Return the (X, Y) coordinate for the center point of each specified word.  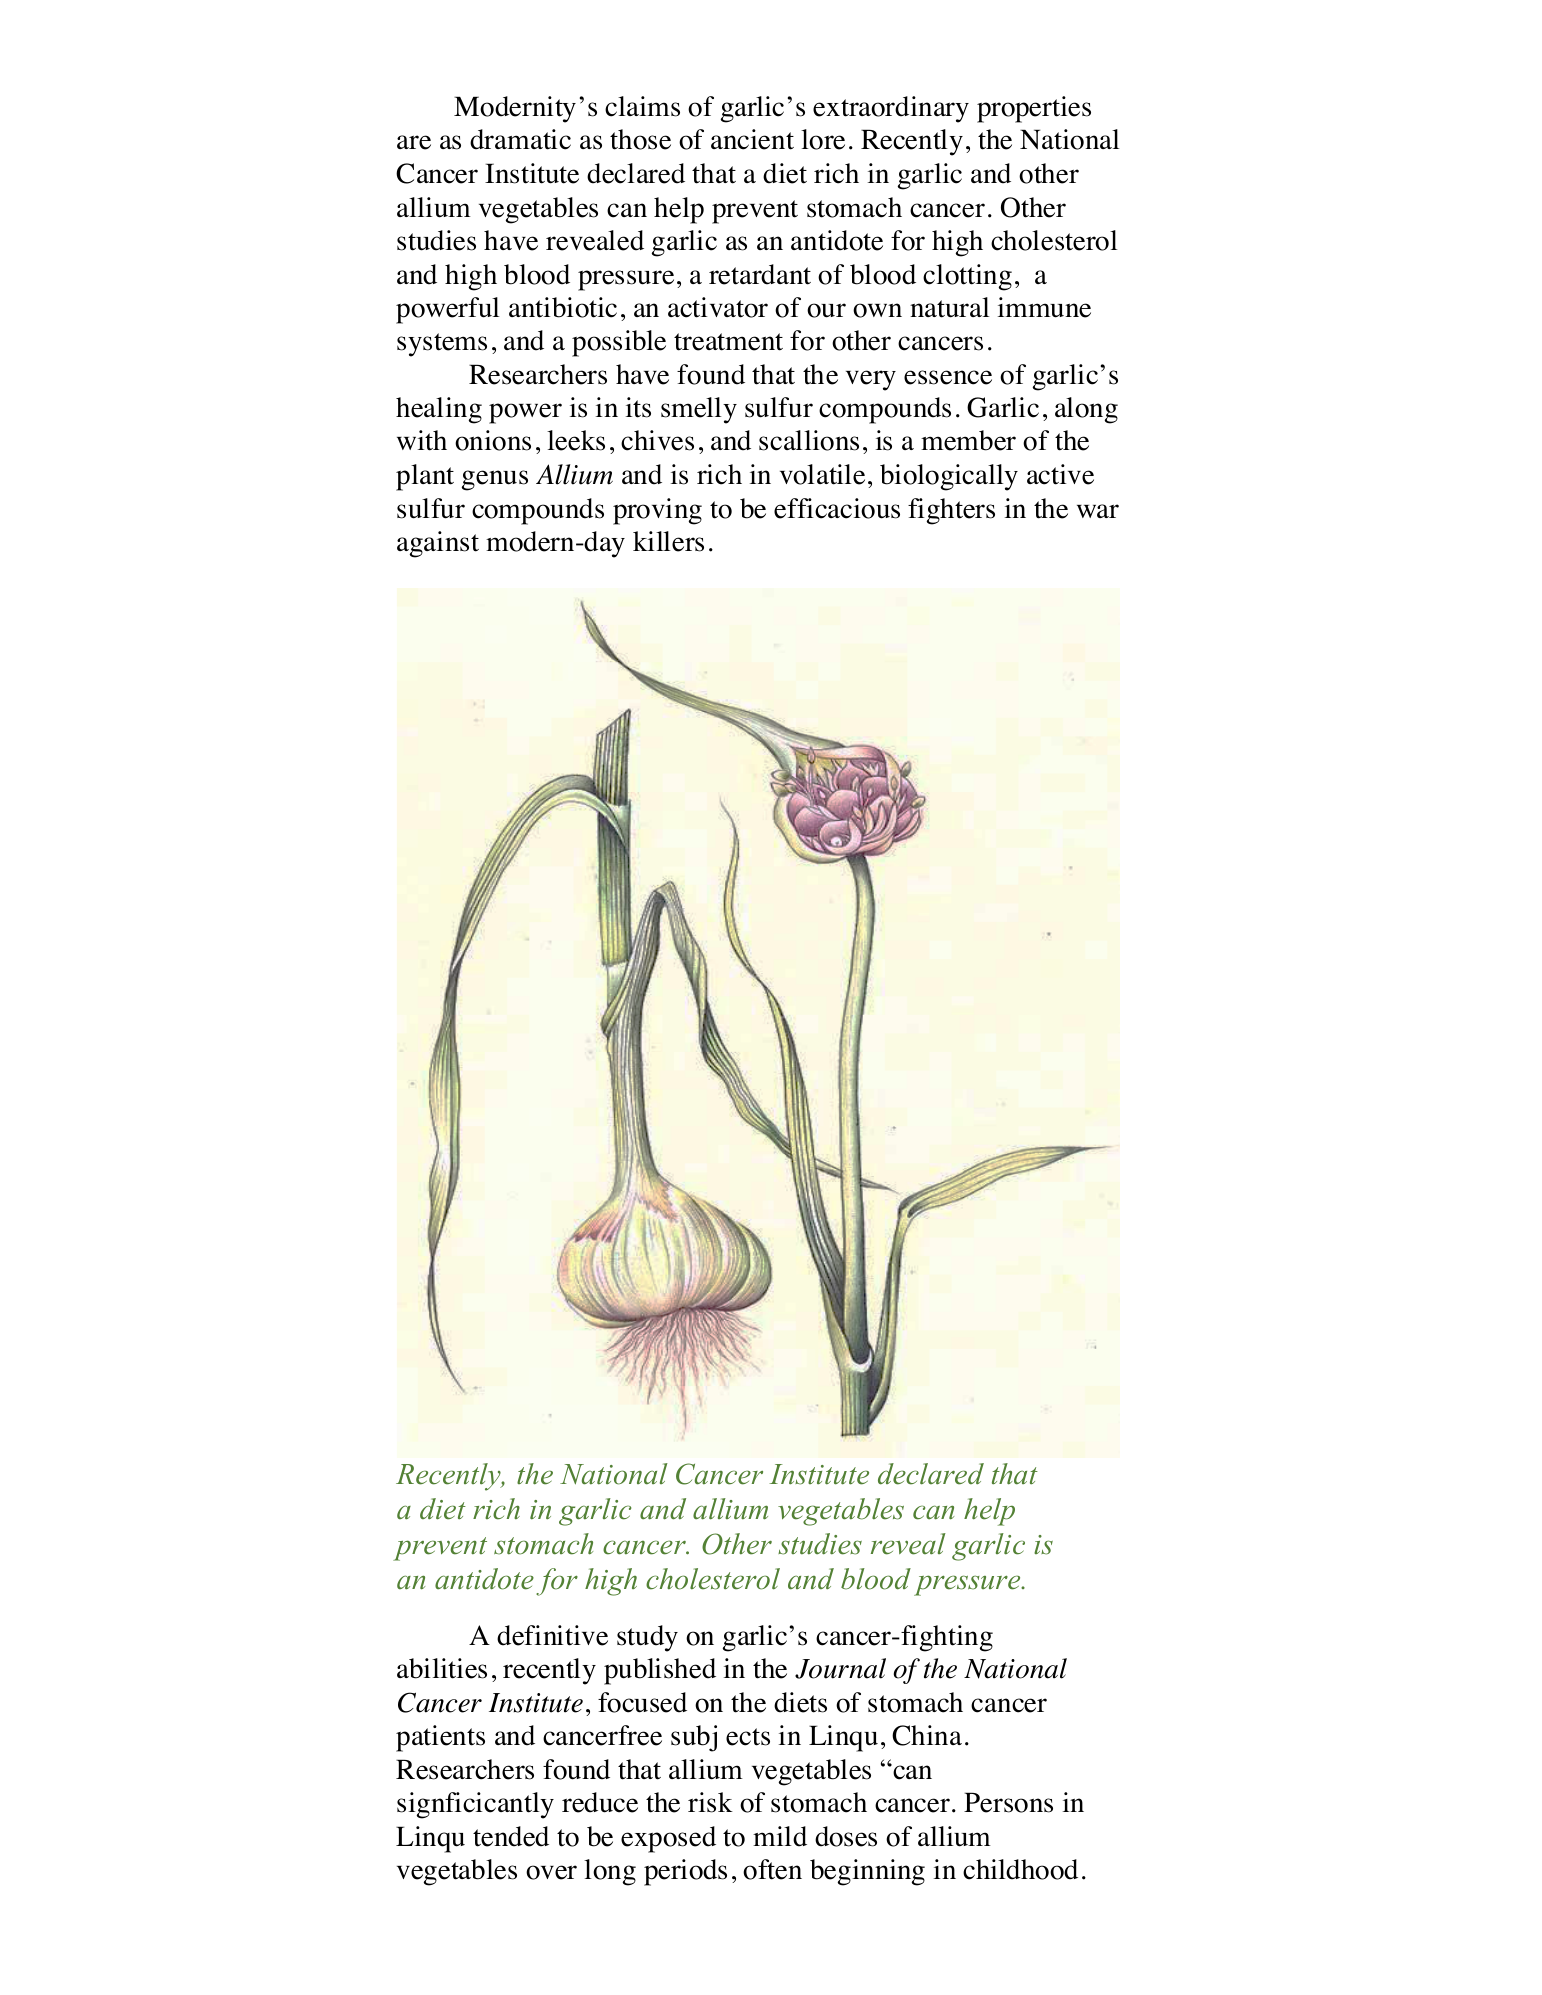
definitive (552, 1635)
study (647, 1638)
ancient (752, 139)
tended (511, 1836)
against (438, 544)
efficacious (837, 508)
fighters (951, 511)
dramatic (520, 139)
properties (1034, 109)
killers (668, 541)
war (1098, 511)
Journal (840, 1668)
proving (657, 511)
